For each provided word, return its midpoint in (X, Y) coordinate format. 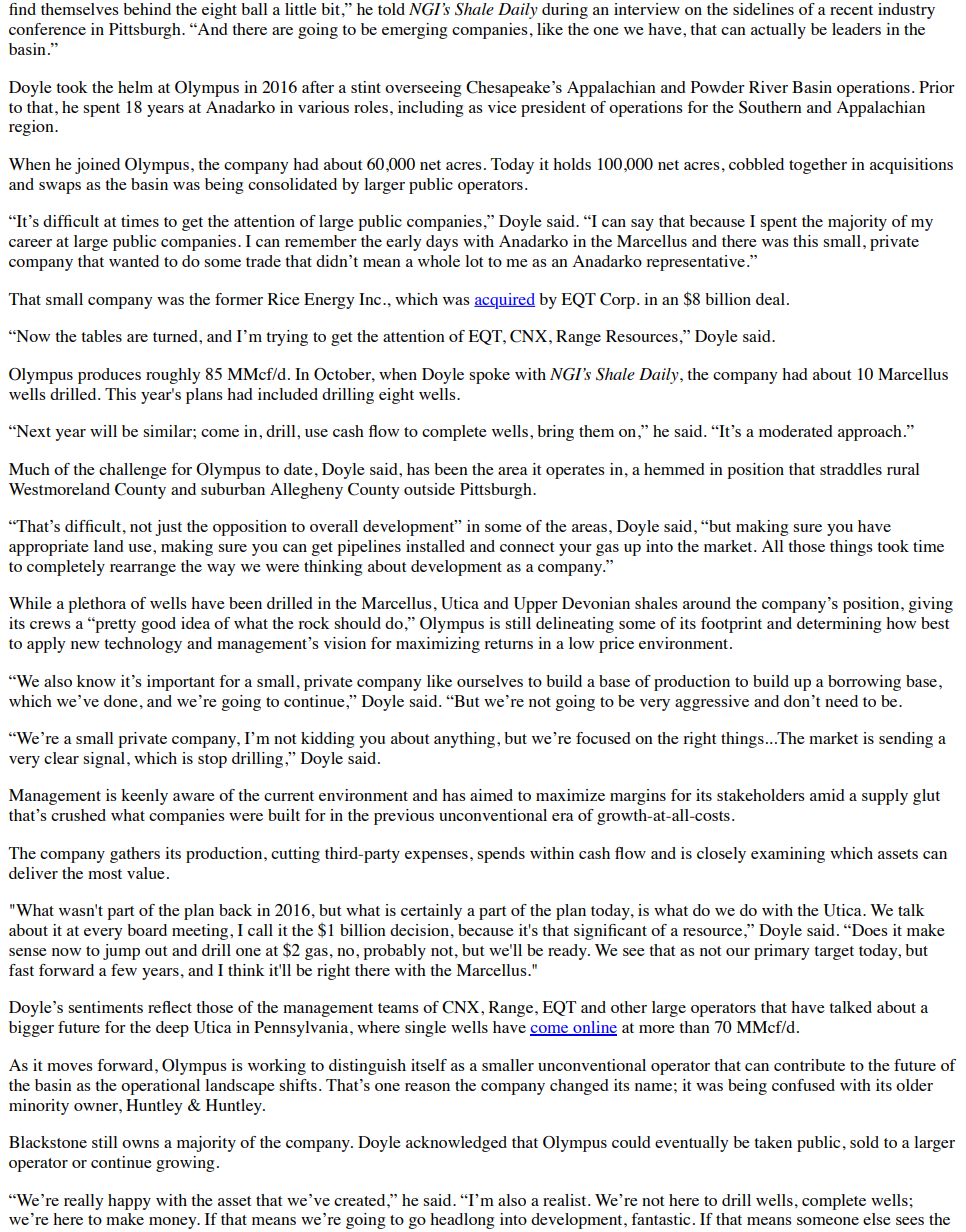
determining (839, 625)
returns (508, 644)
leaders (856, 29)
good (158, 625)
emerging (414, 31)
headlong (462, 1221)
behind (147, 9)
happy (129, 1202)
